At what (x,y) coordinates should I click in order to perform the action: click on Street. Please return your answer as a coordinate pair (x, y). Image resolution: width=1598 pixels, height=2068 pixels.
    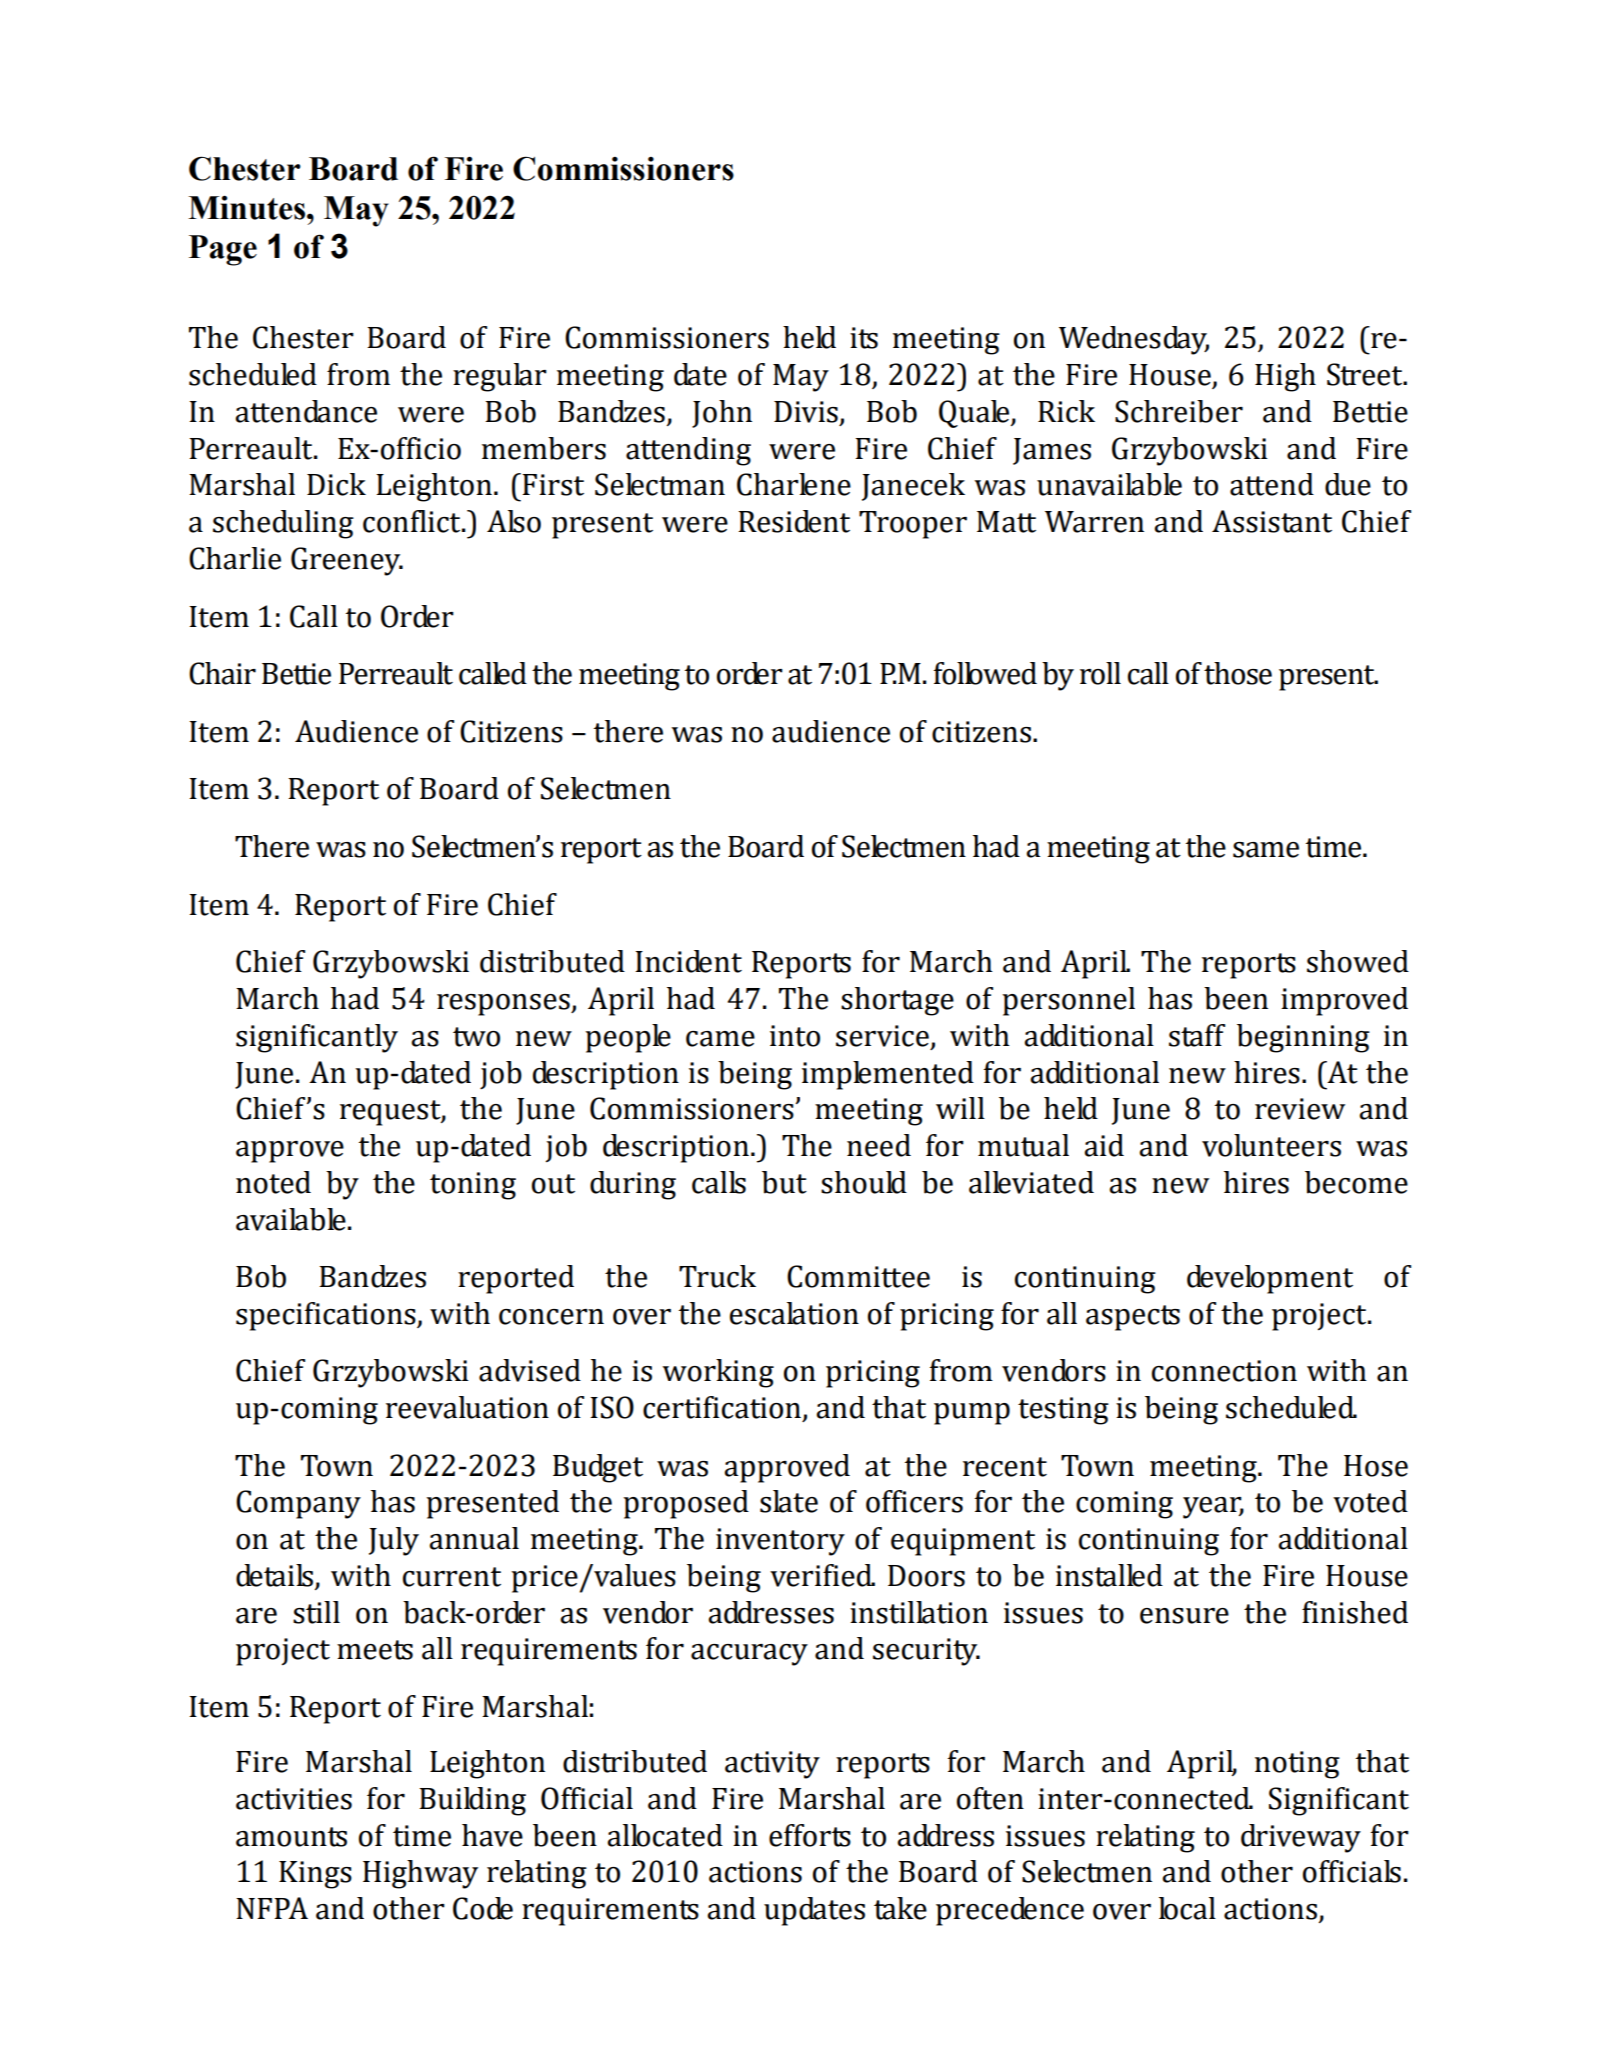
    Looking at the image, I should click on (1366, 374).
